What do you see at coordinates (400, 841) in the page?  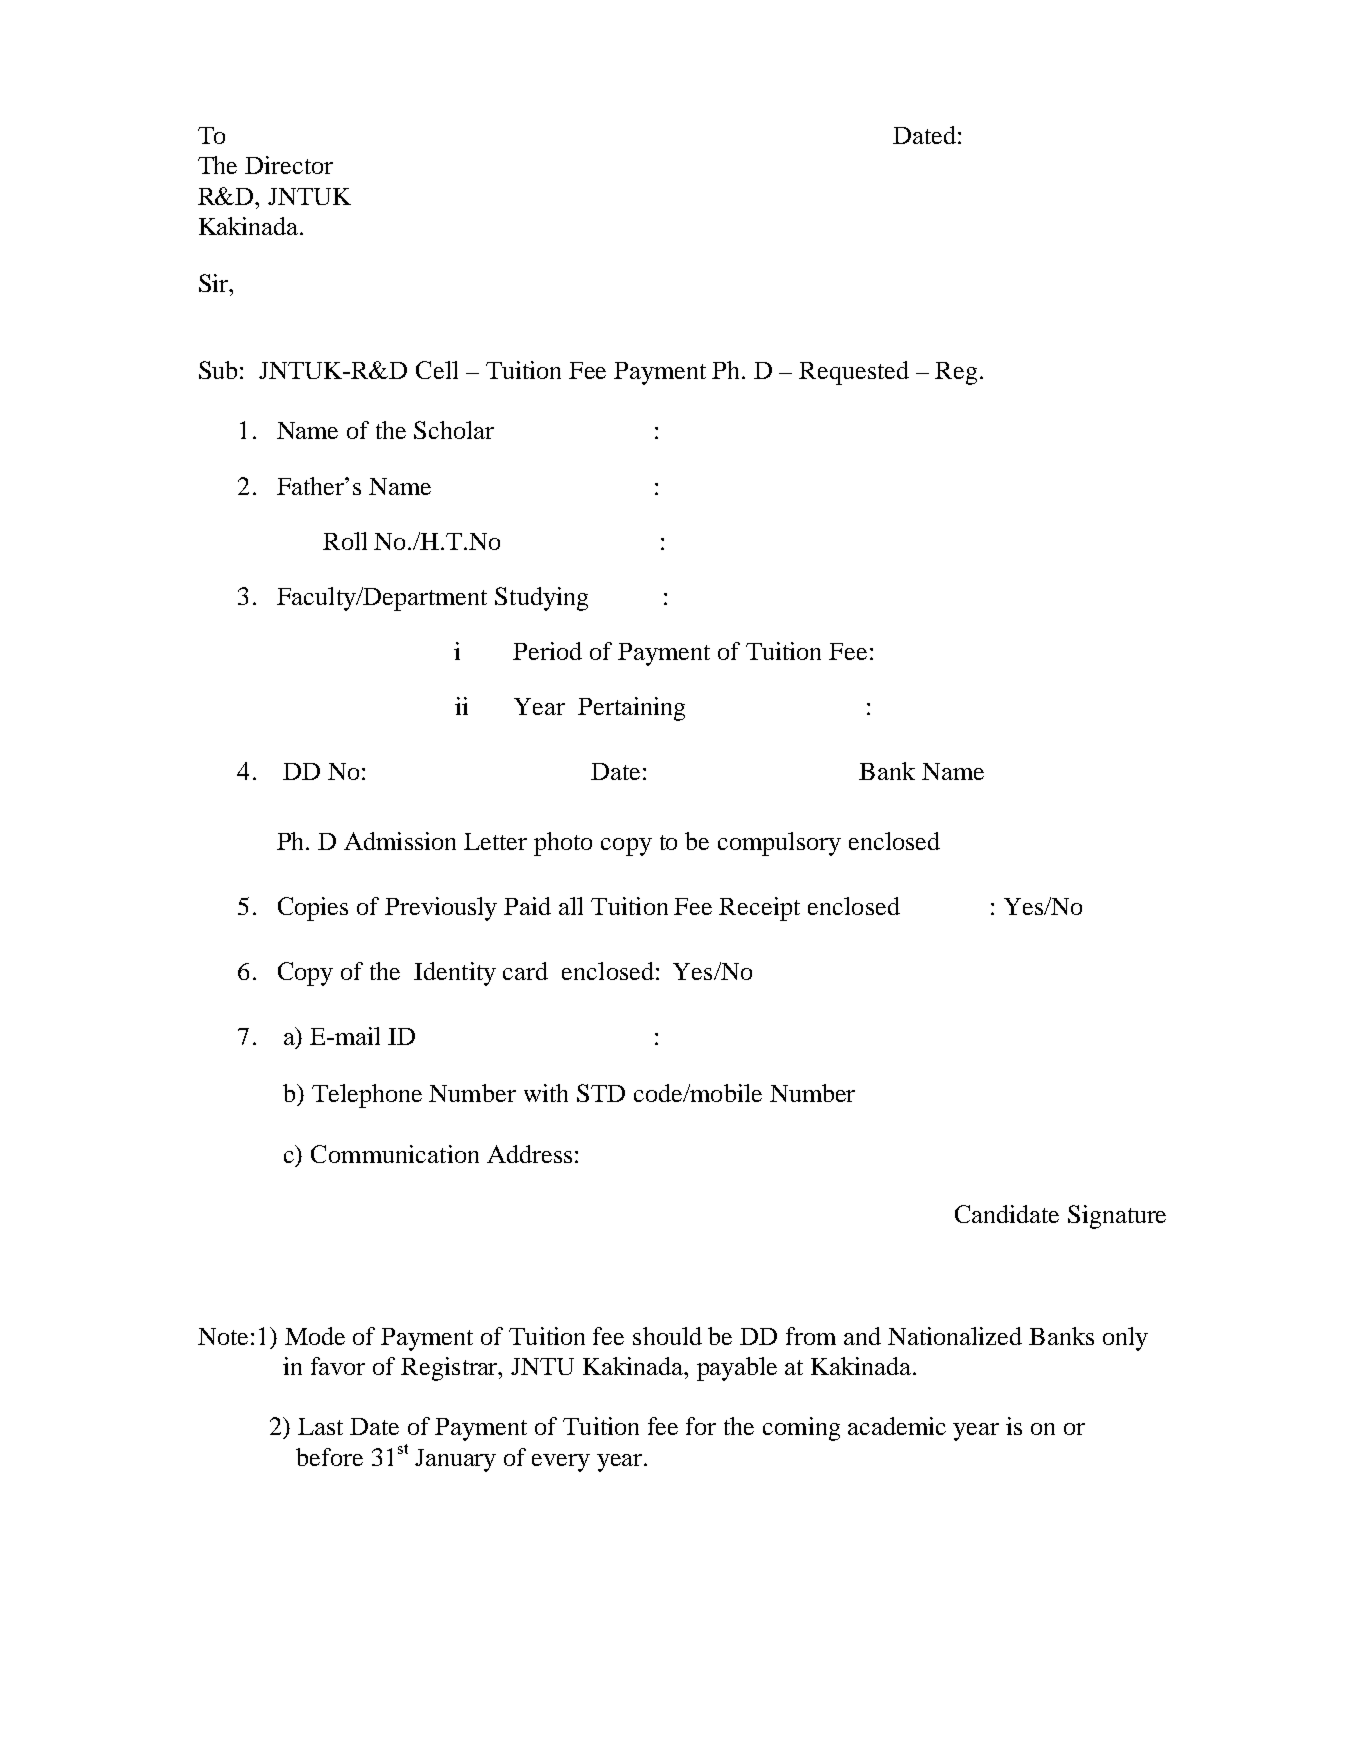 I see `Admission` at bounding box center [400, 841].
